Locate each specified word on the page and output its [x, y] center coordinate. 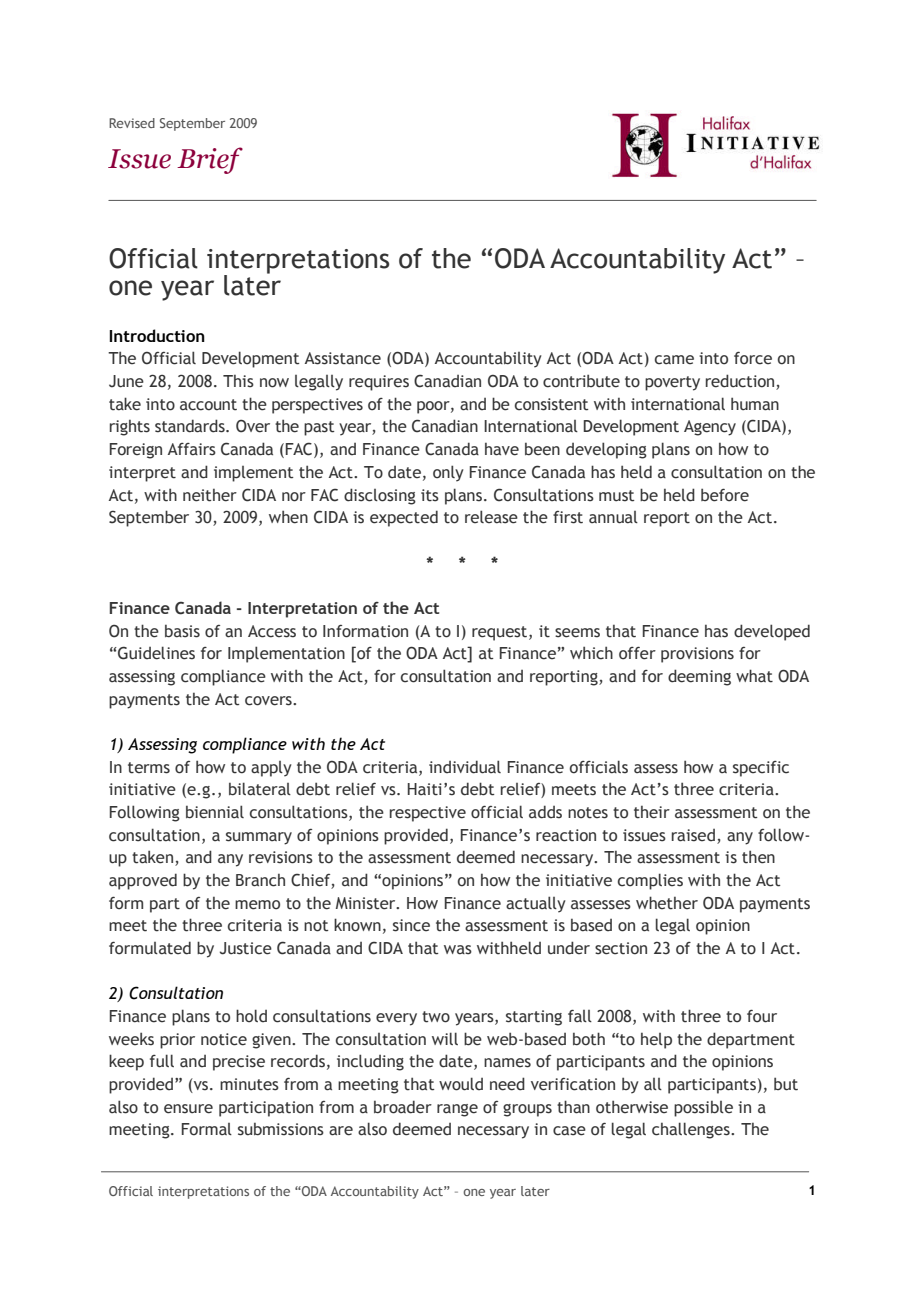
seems [577, 633]
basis [182, 631]
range [457, 1110]
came [674, 360]
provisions [697, 655]
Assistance [343, 358]
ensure [188, 1109]
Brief [210, 160]
